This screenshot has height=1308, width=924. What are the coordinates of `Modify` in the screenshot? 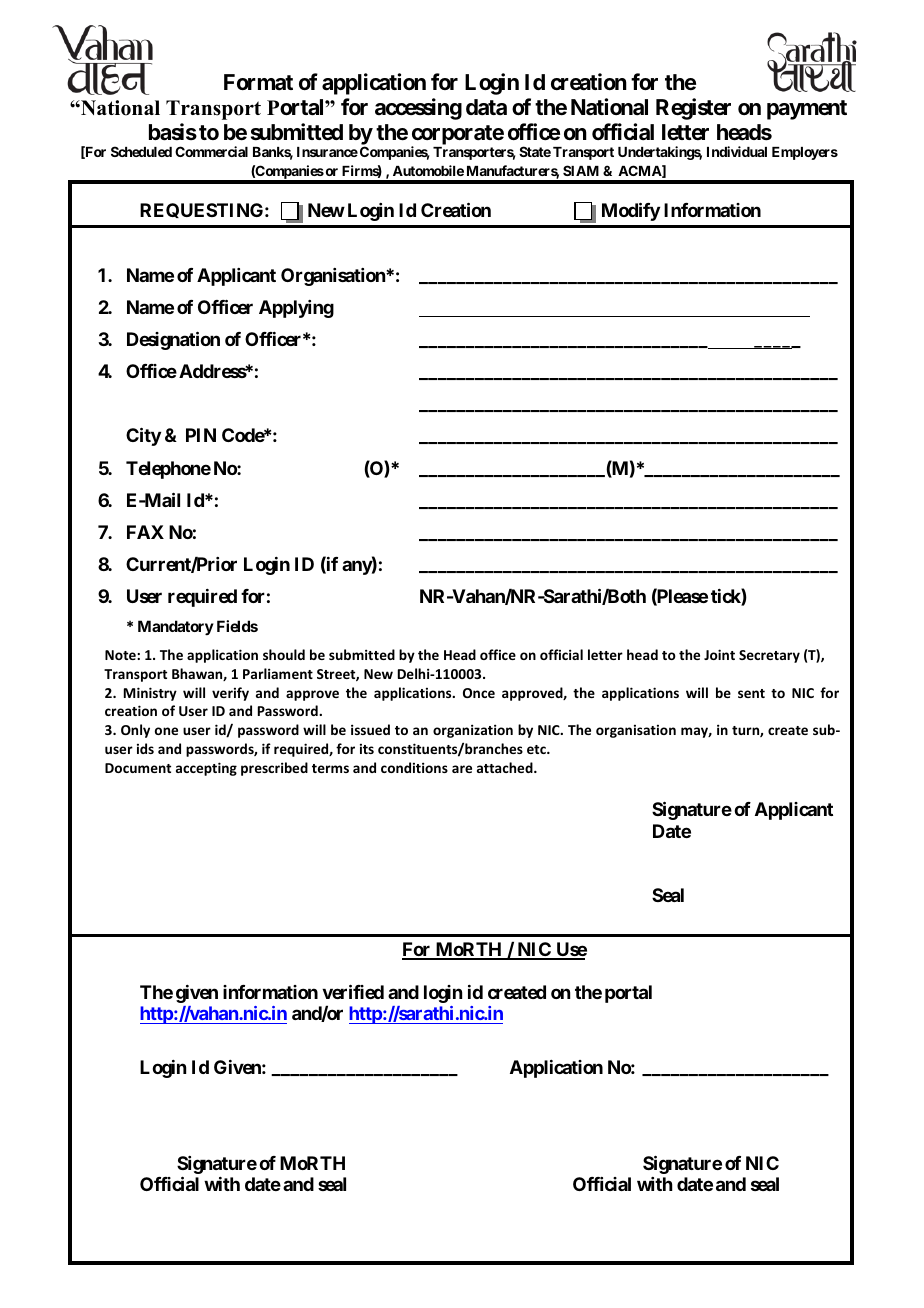 It's located at (631, 211).
